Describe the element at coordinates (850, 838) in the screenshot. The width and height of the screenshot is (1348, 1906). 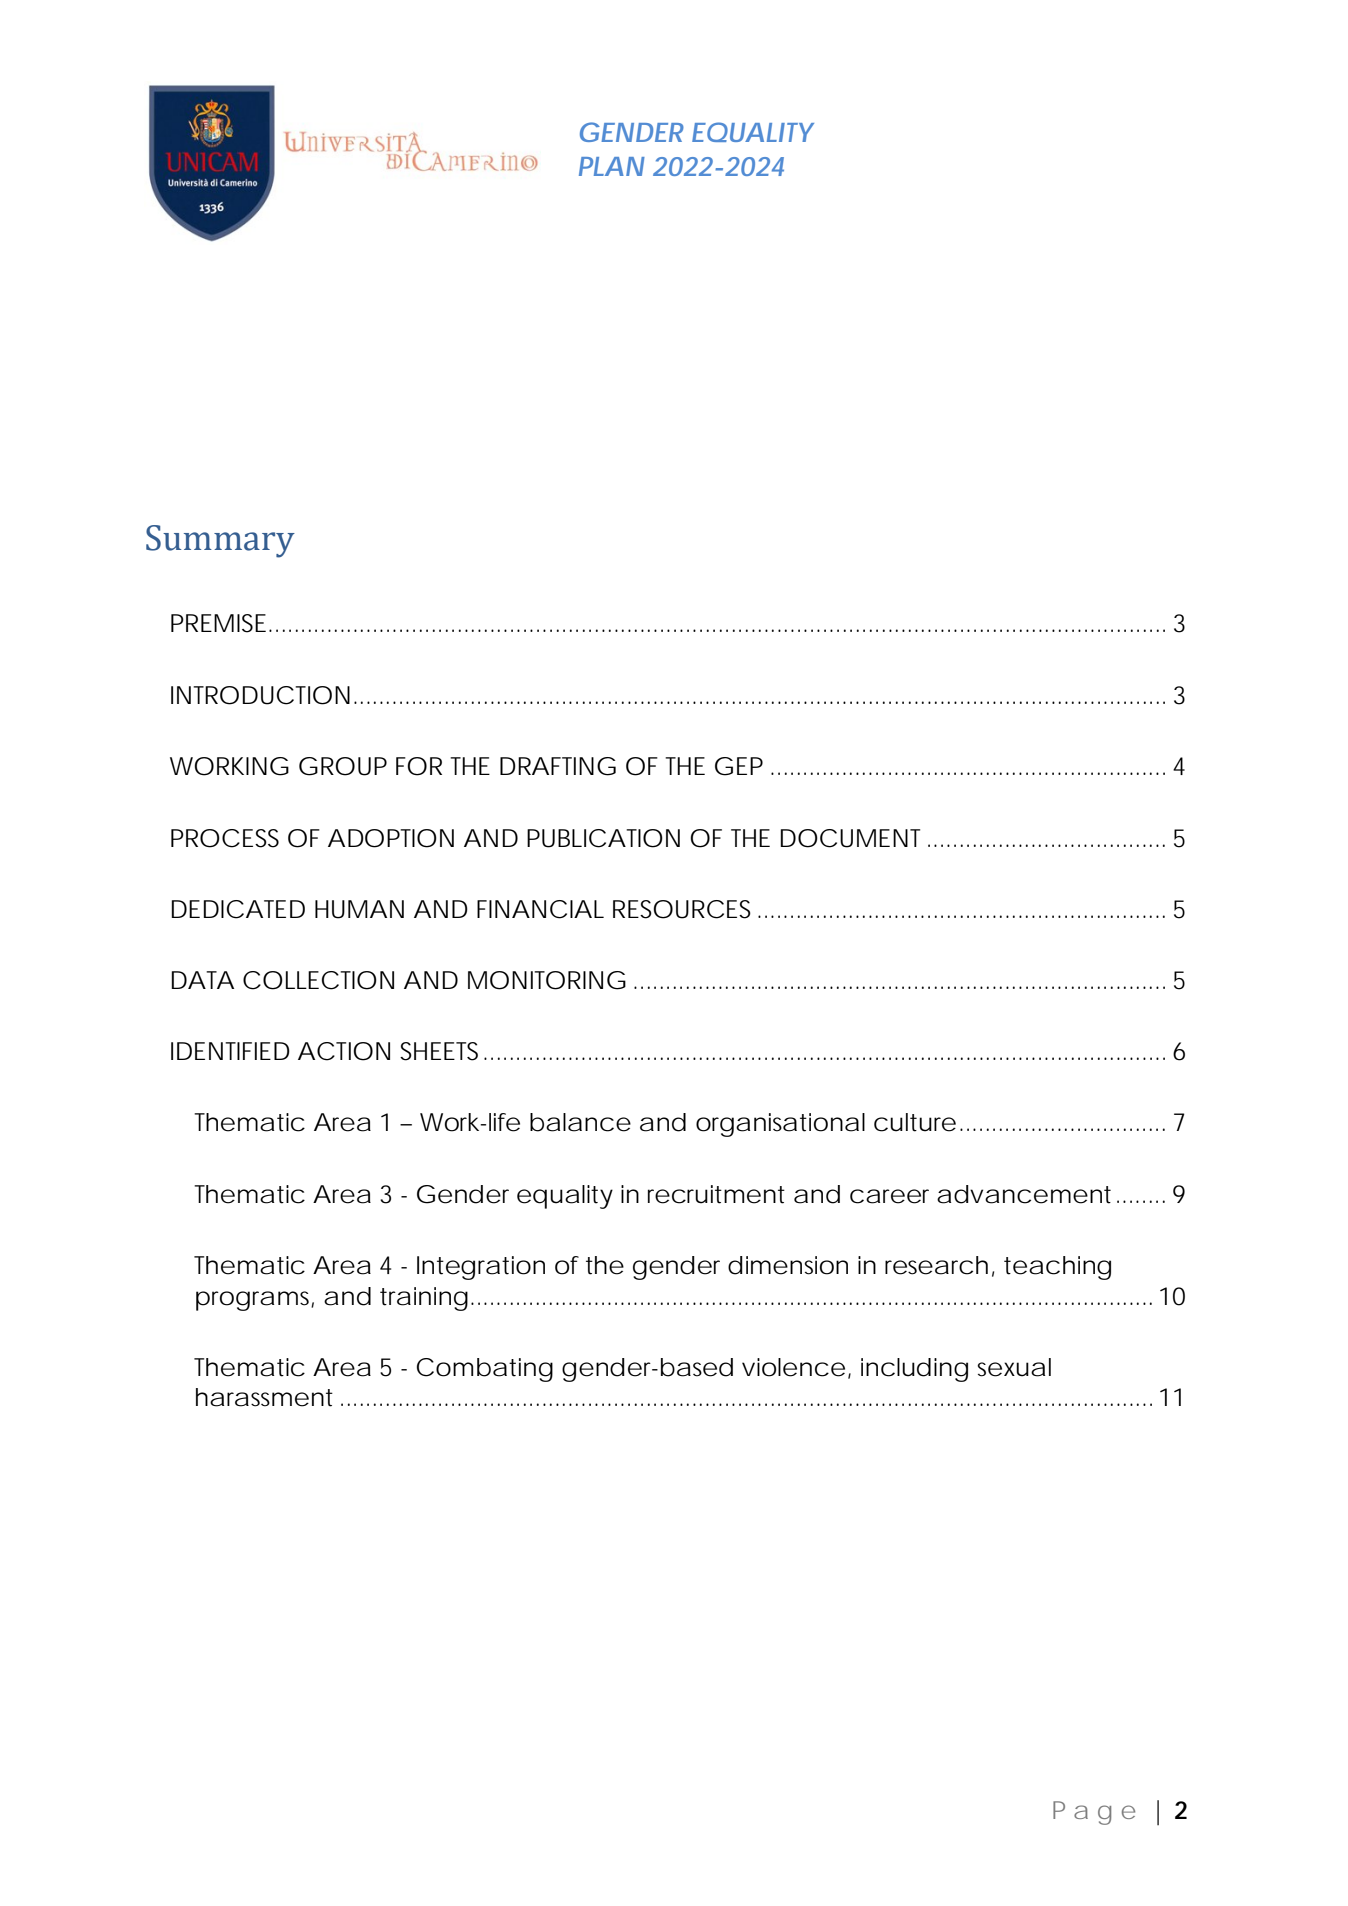
I see `DOCUMENT` at that location.
